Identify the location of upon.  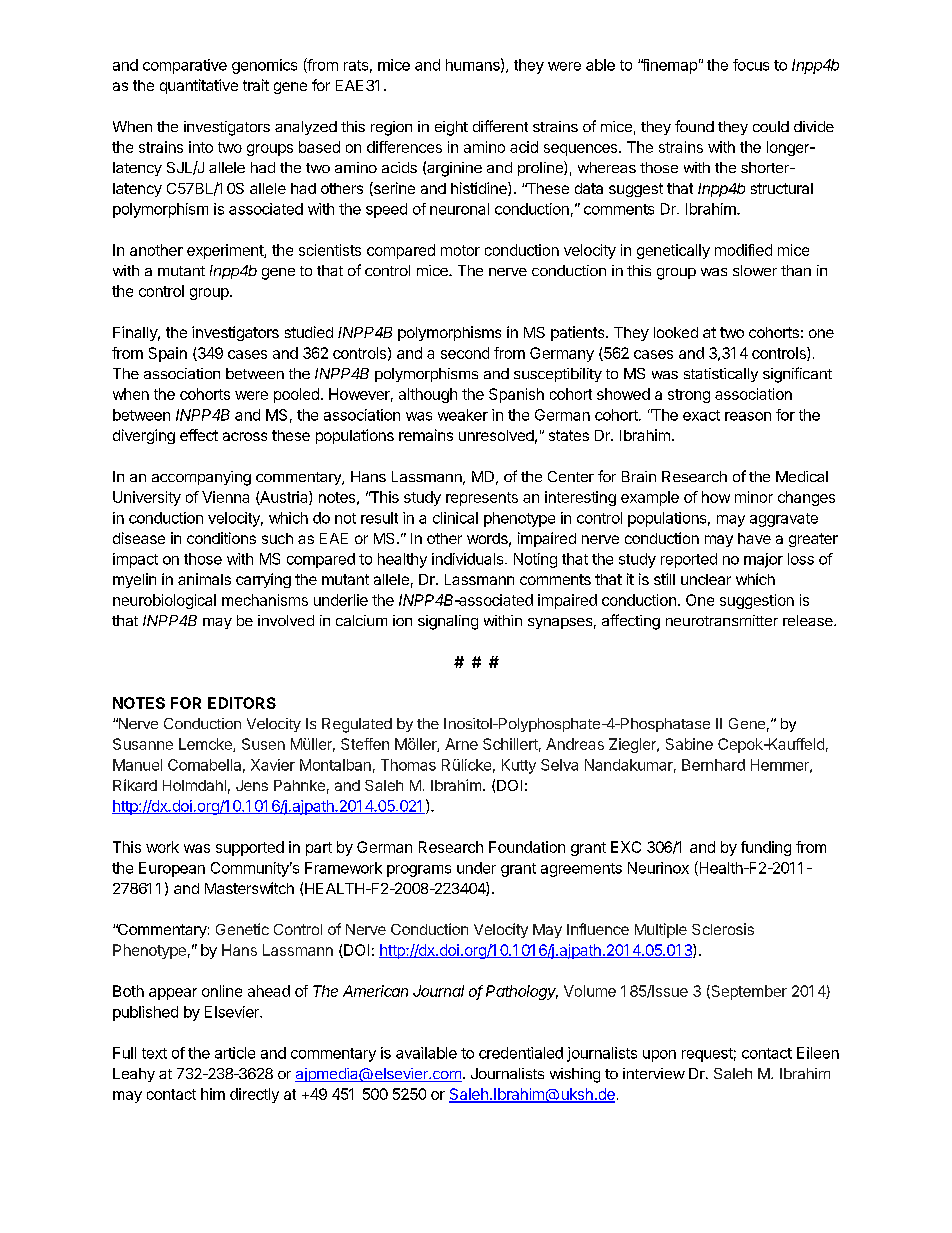
(659, 1056).
